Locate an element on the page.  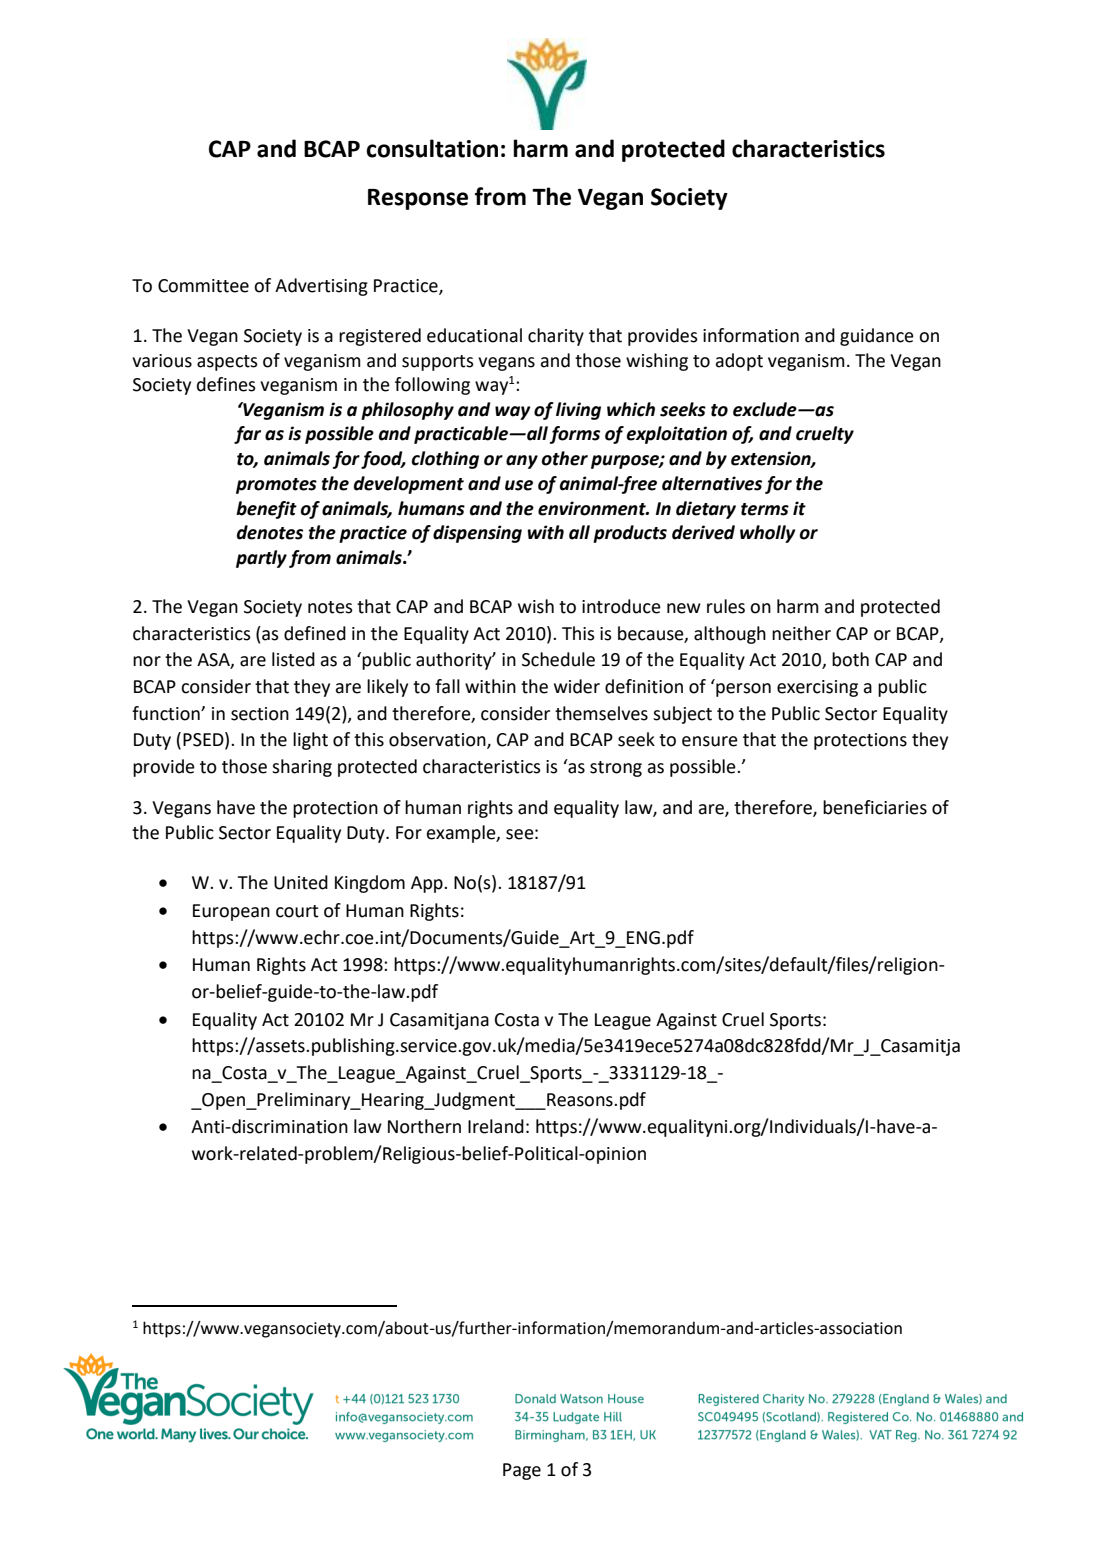
strong is located at coordinates (616, 769).
